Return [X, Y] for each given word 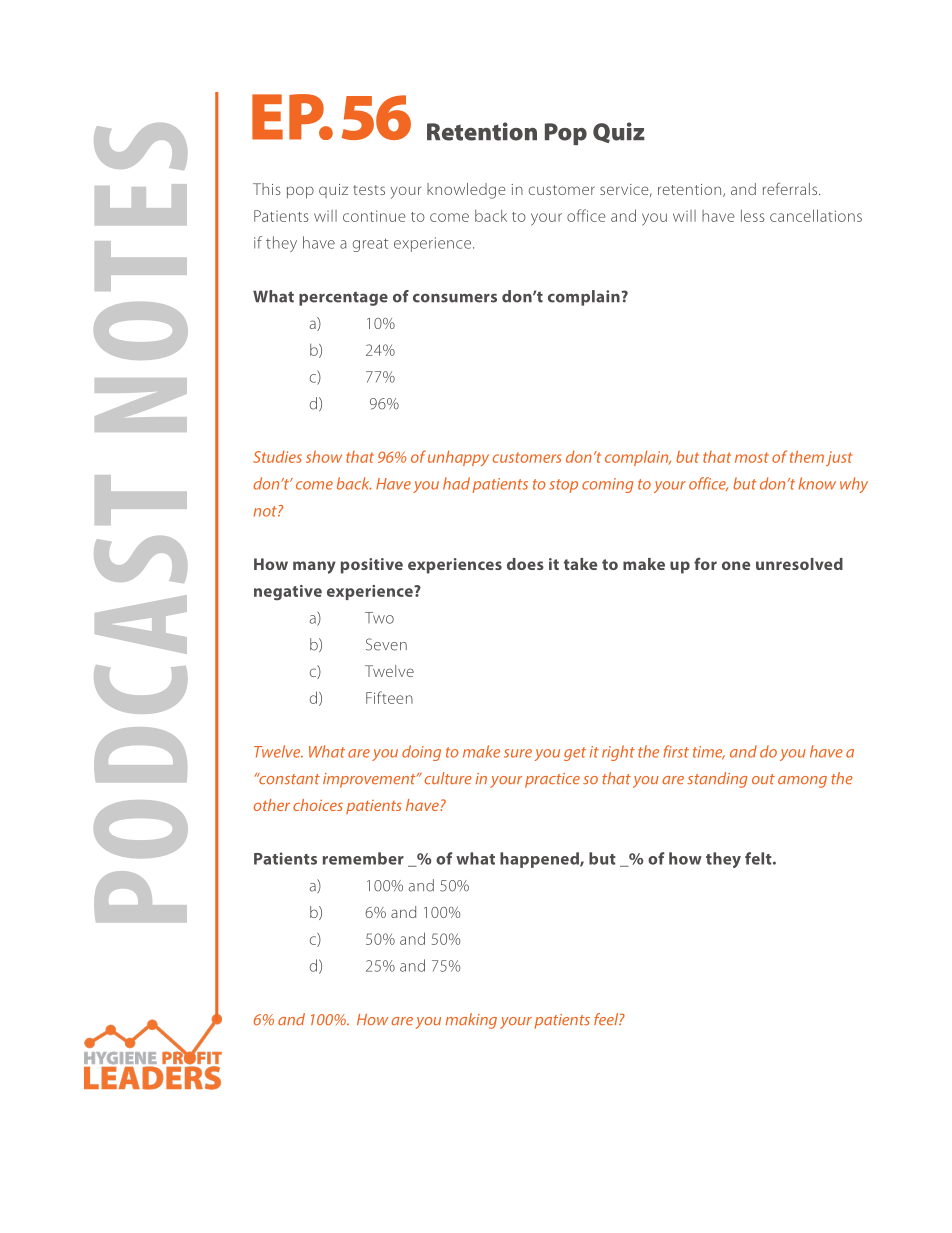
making [471, 1021]
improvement [370, 780]
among [802, 782]
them [807, 456]
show [324, 457]
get [575, 754]
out [763, 779]
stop [563, 486]
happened [540, 860]
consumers [455, 298]
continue [374, 216]
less [753, 215]
